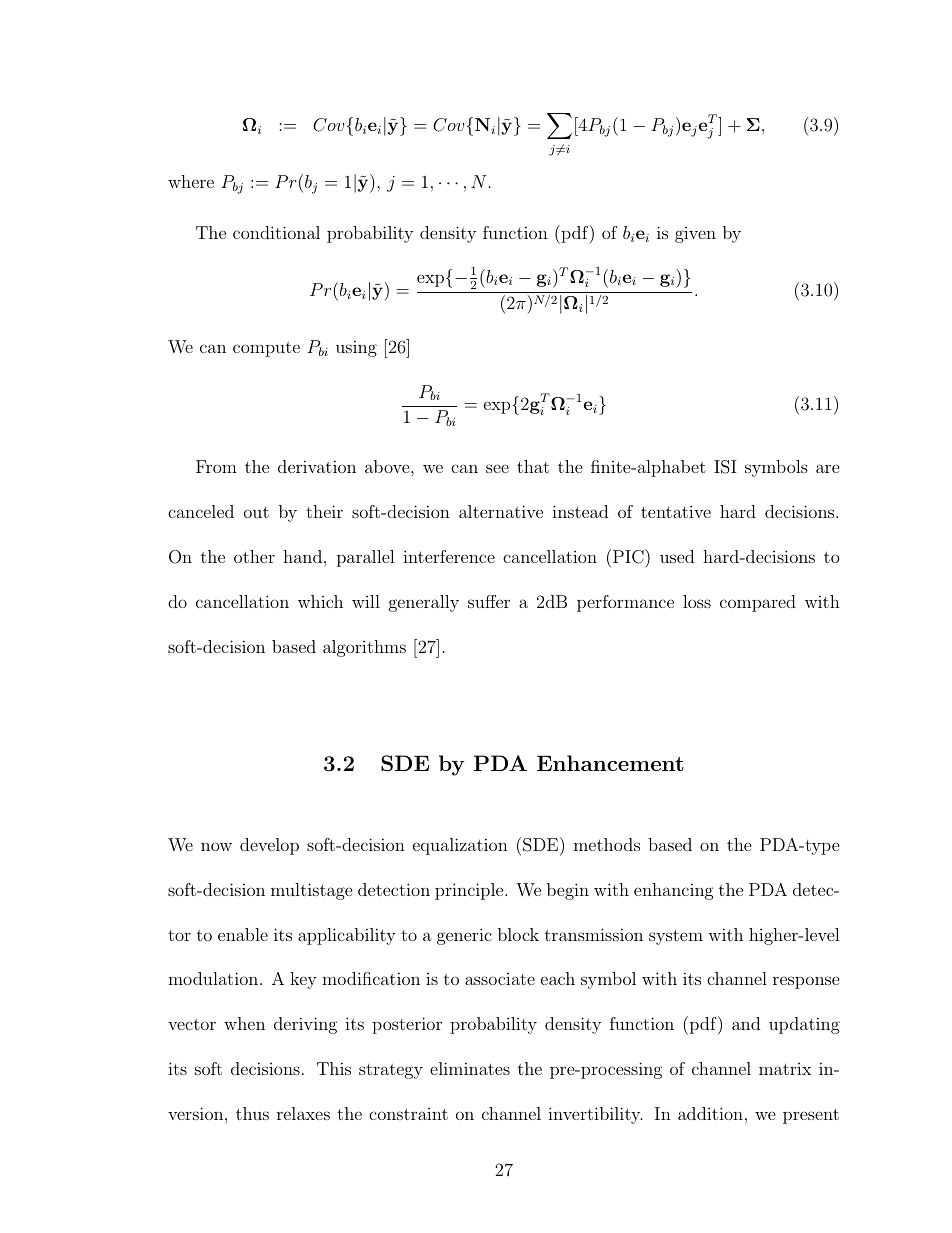 This screenshot has width=952, height=1233. I want to click on that, so click(533, 466).
